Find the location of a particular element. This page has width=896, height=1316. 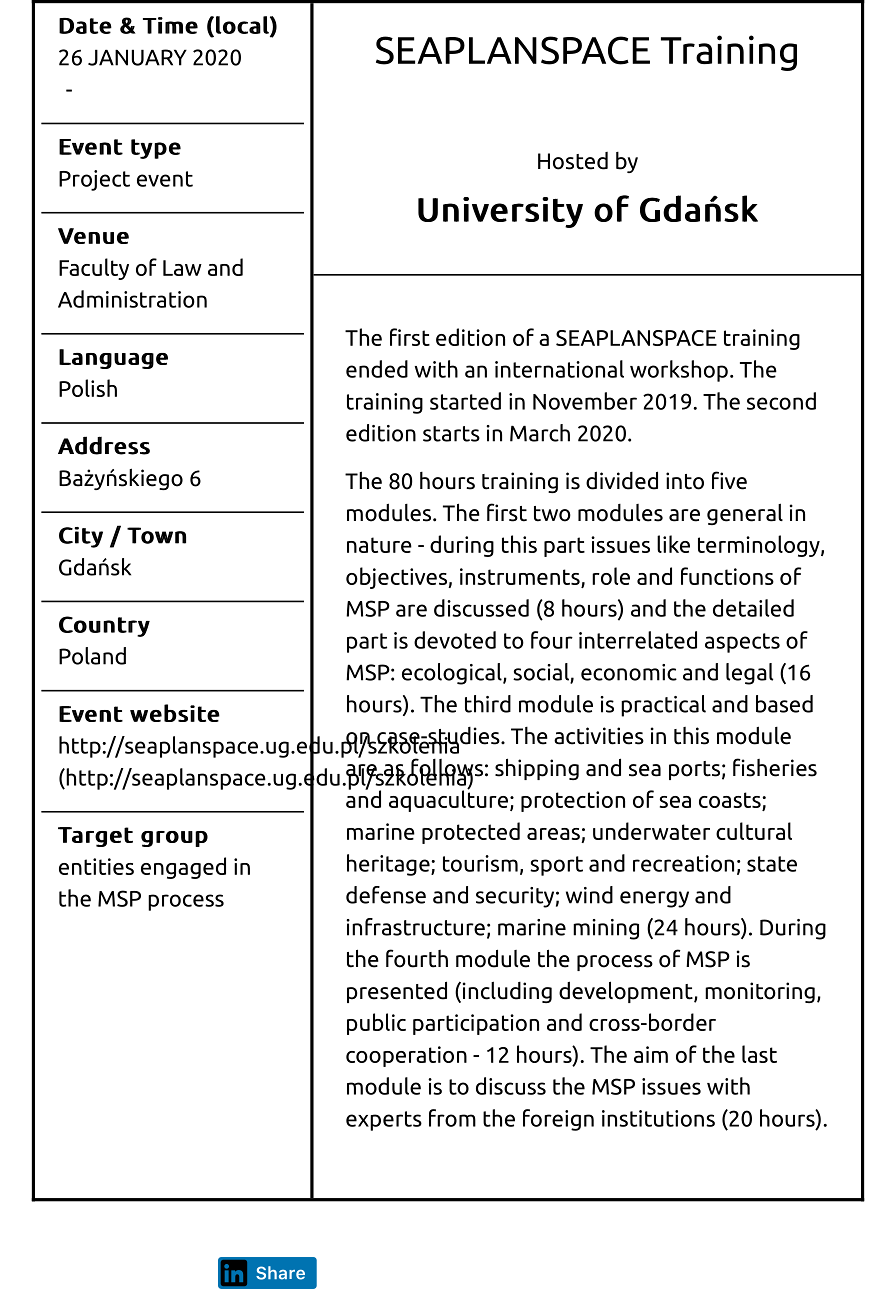

from is located at coordinates (452, 1118).
